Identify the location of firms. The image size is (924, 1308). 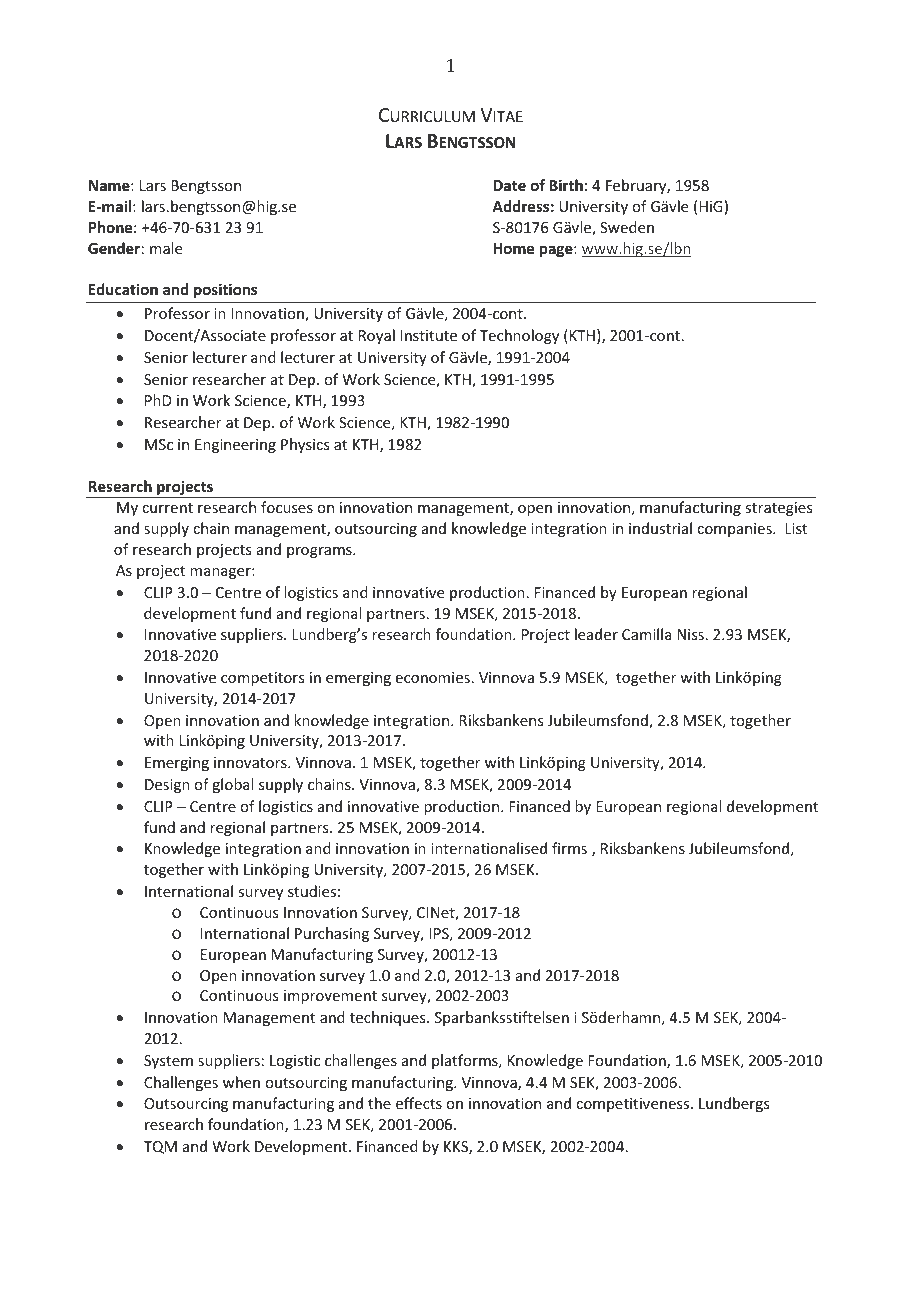
(569, 848).
